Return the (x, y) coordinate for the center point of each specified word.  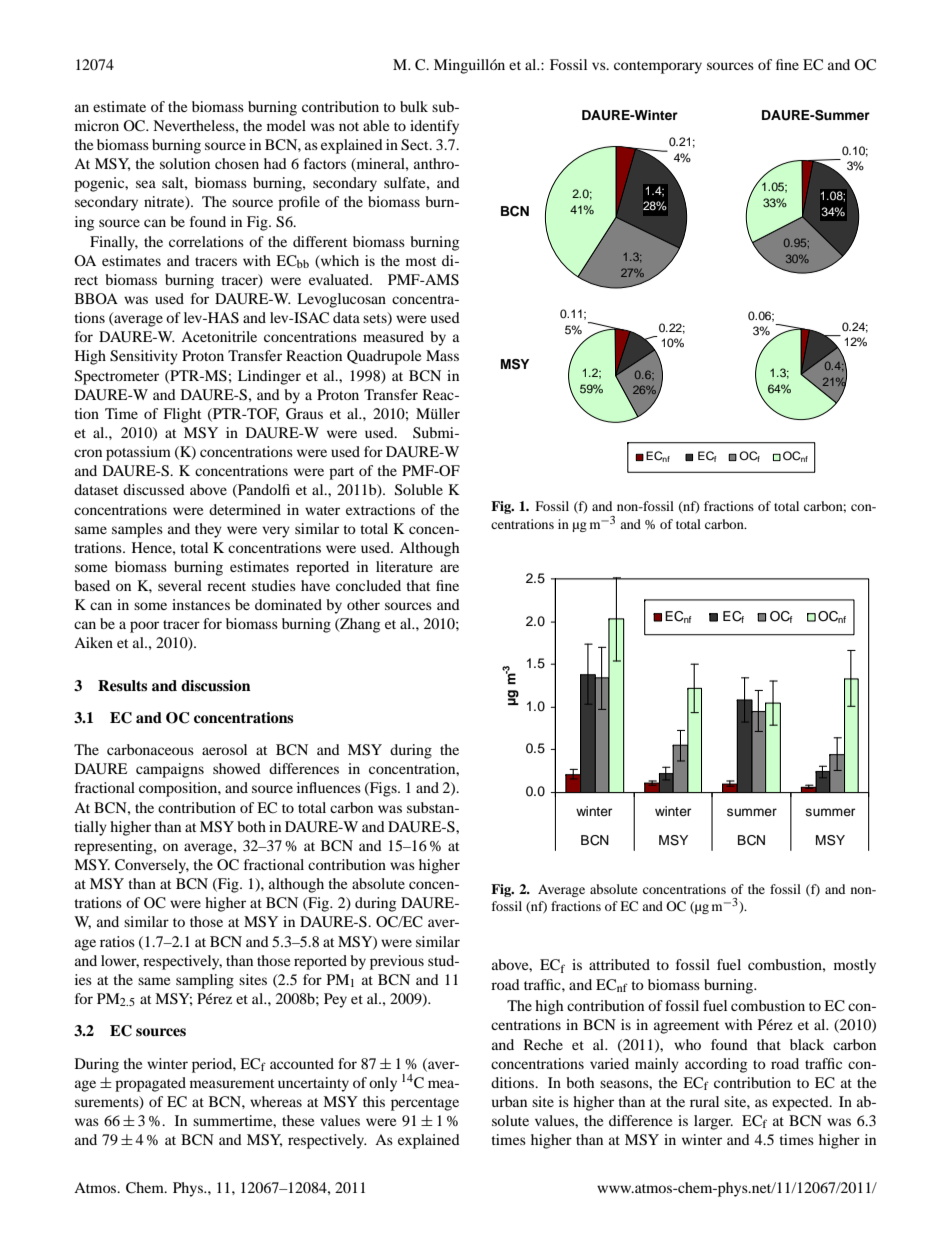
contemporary (658, 67)
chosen (237, 163)
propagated (150, 1084)
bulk (414, 106)
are (449, 568)
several (180, 585)
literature (404, 566)
